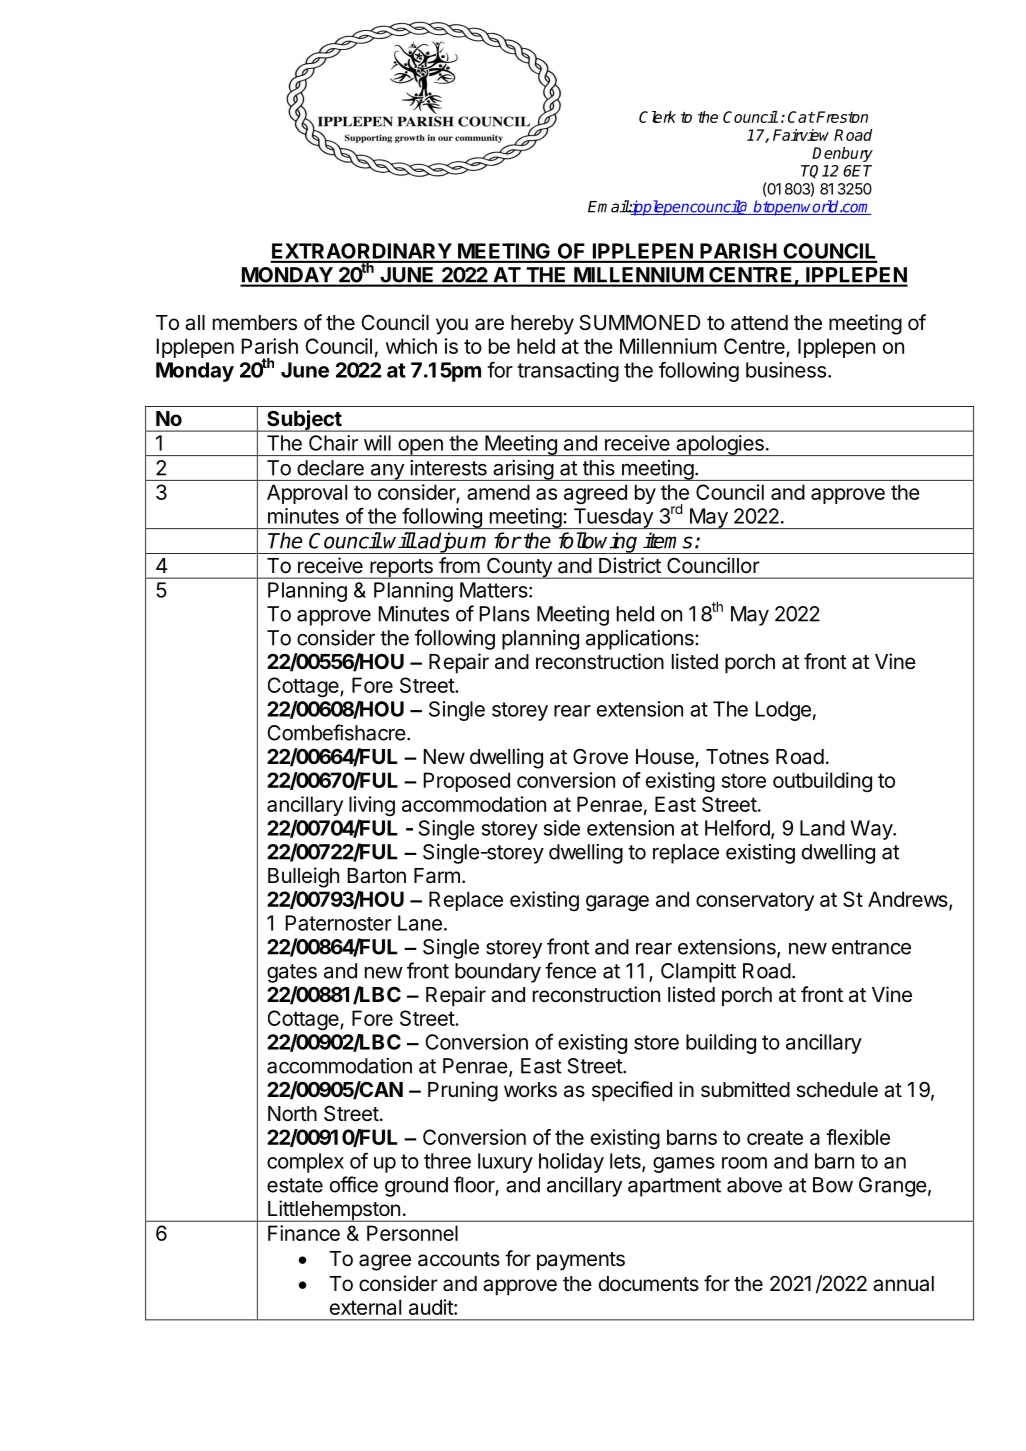 This screenshot has width=1026, height=1451. I want to click on Lodge, so click(783, 711).
